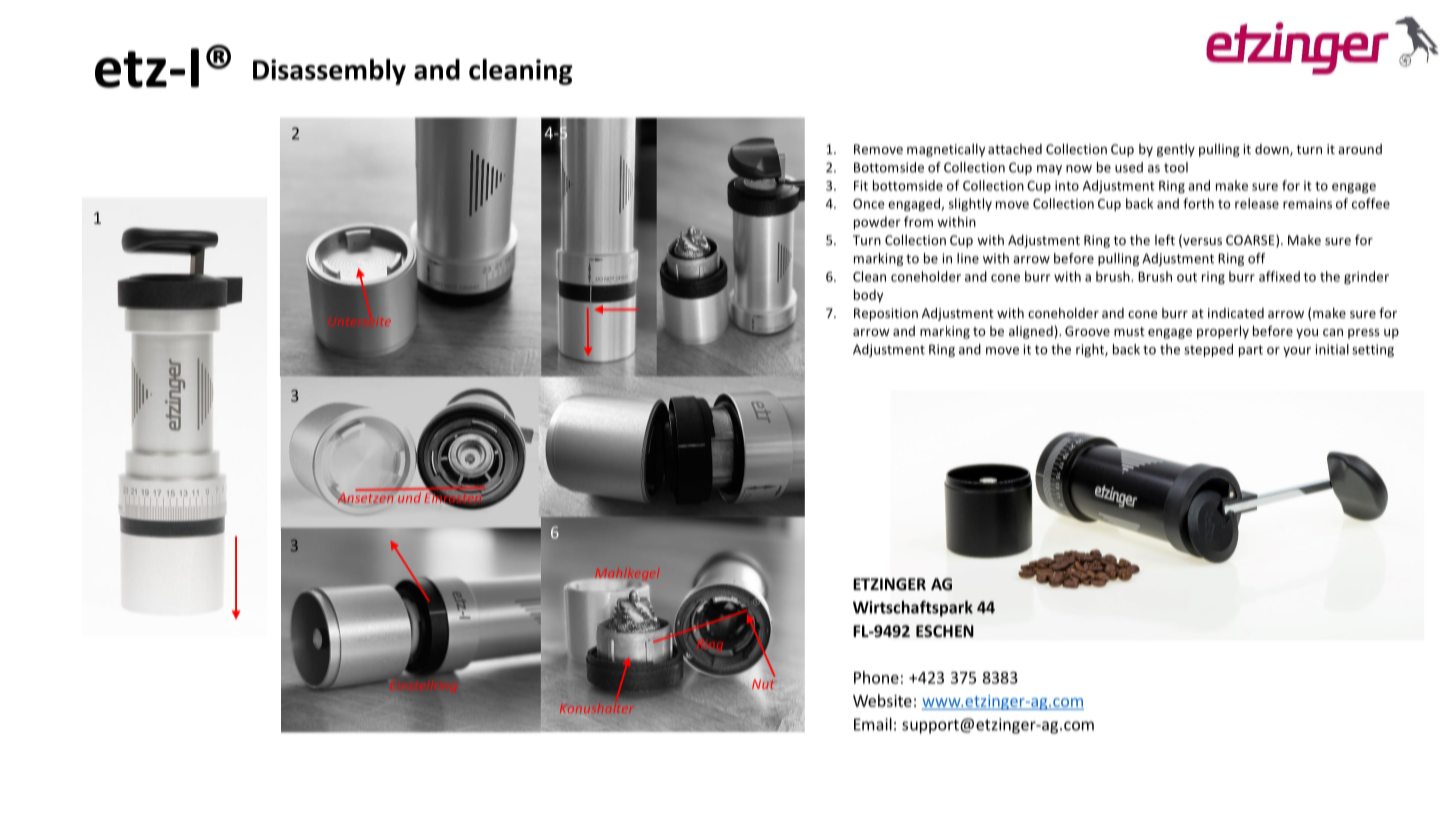 This screenshot has width=1456, height=819. I want to click on Reposition, so click(886, 314).
